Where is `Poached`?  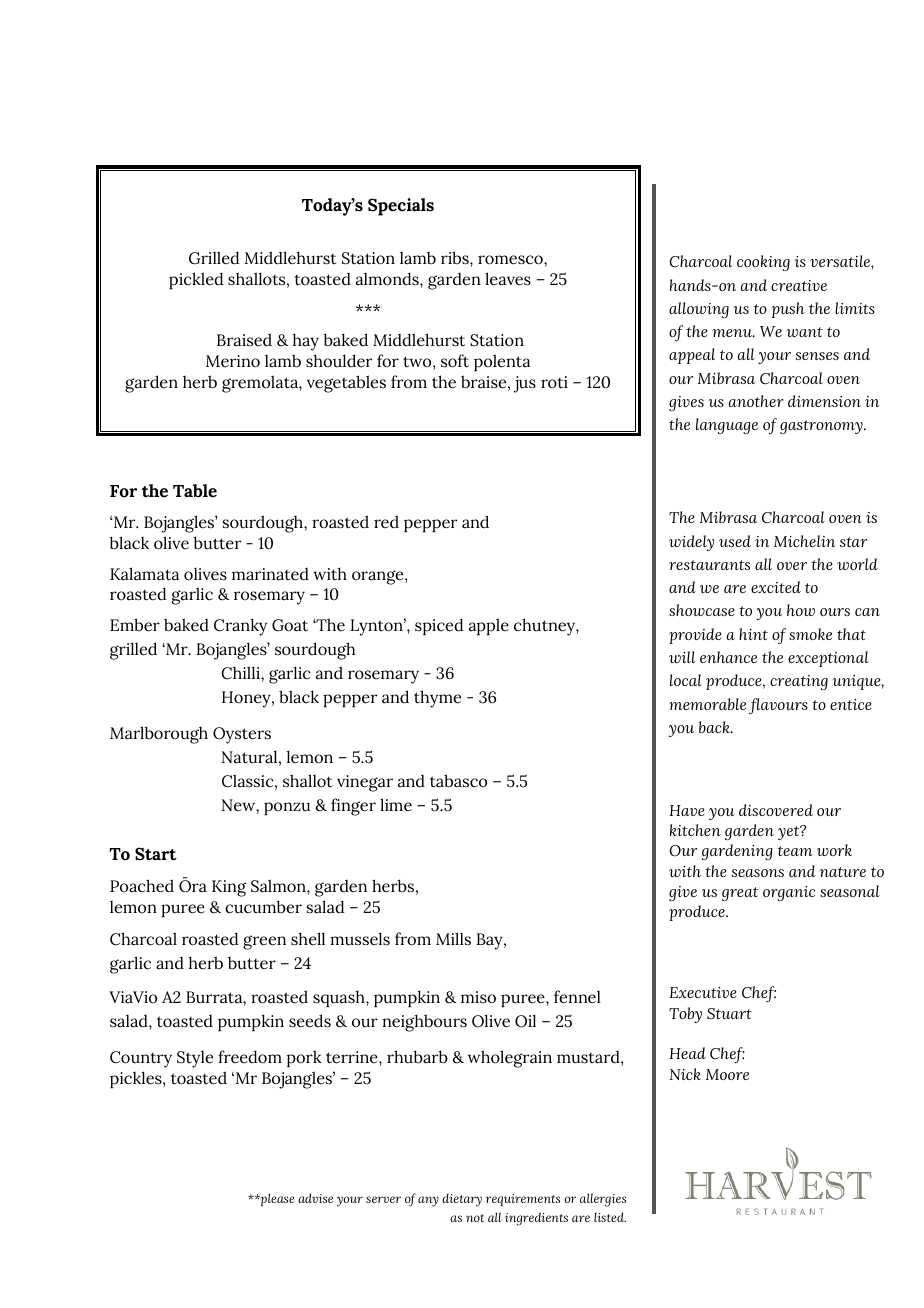 Poached is located at coordinates (142, 886).
